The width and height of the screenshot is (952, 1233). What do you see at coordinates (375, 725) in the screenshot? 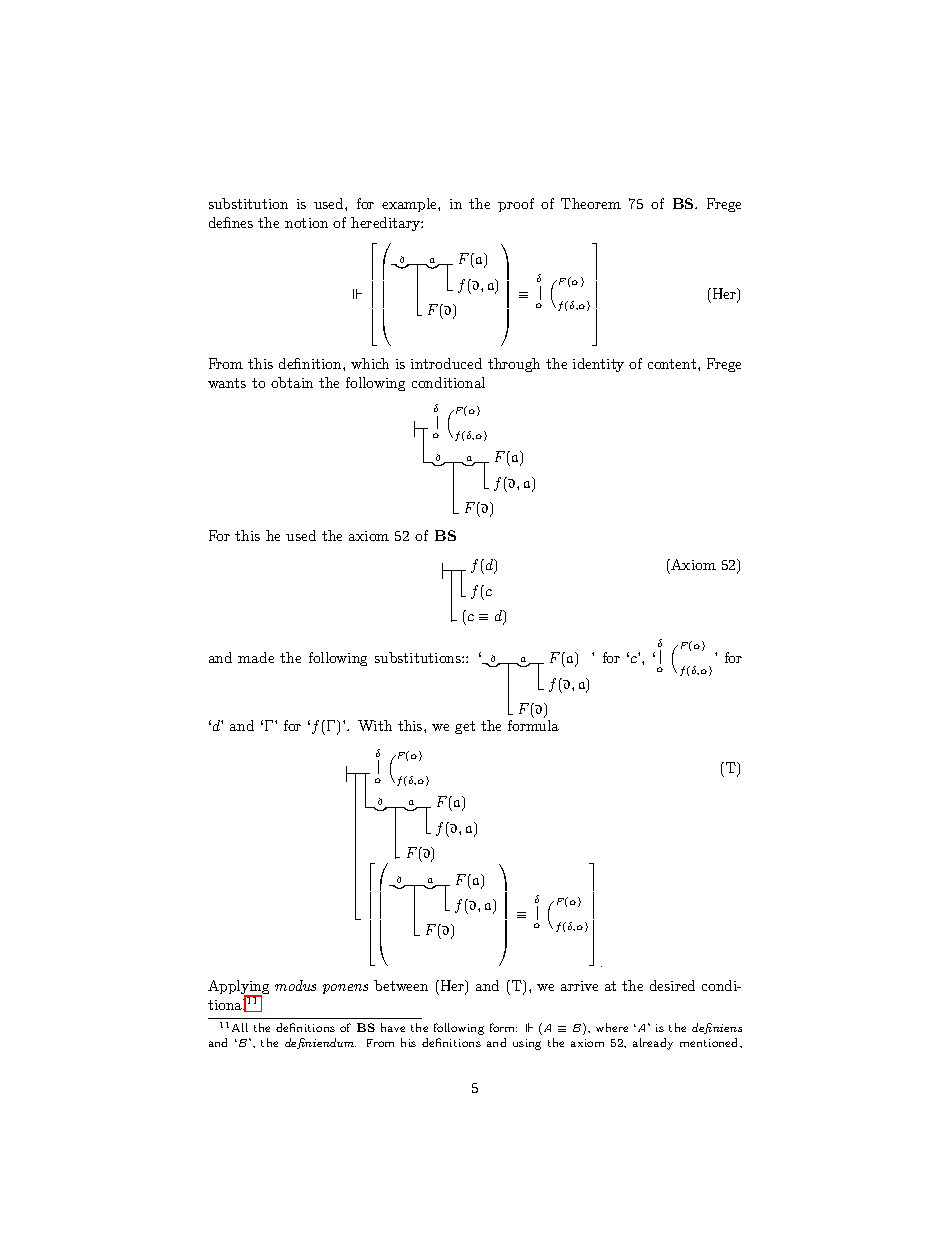
I see `With` at bounding box center [375, 725].
